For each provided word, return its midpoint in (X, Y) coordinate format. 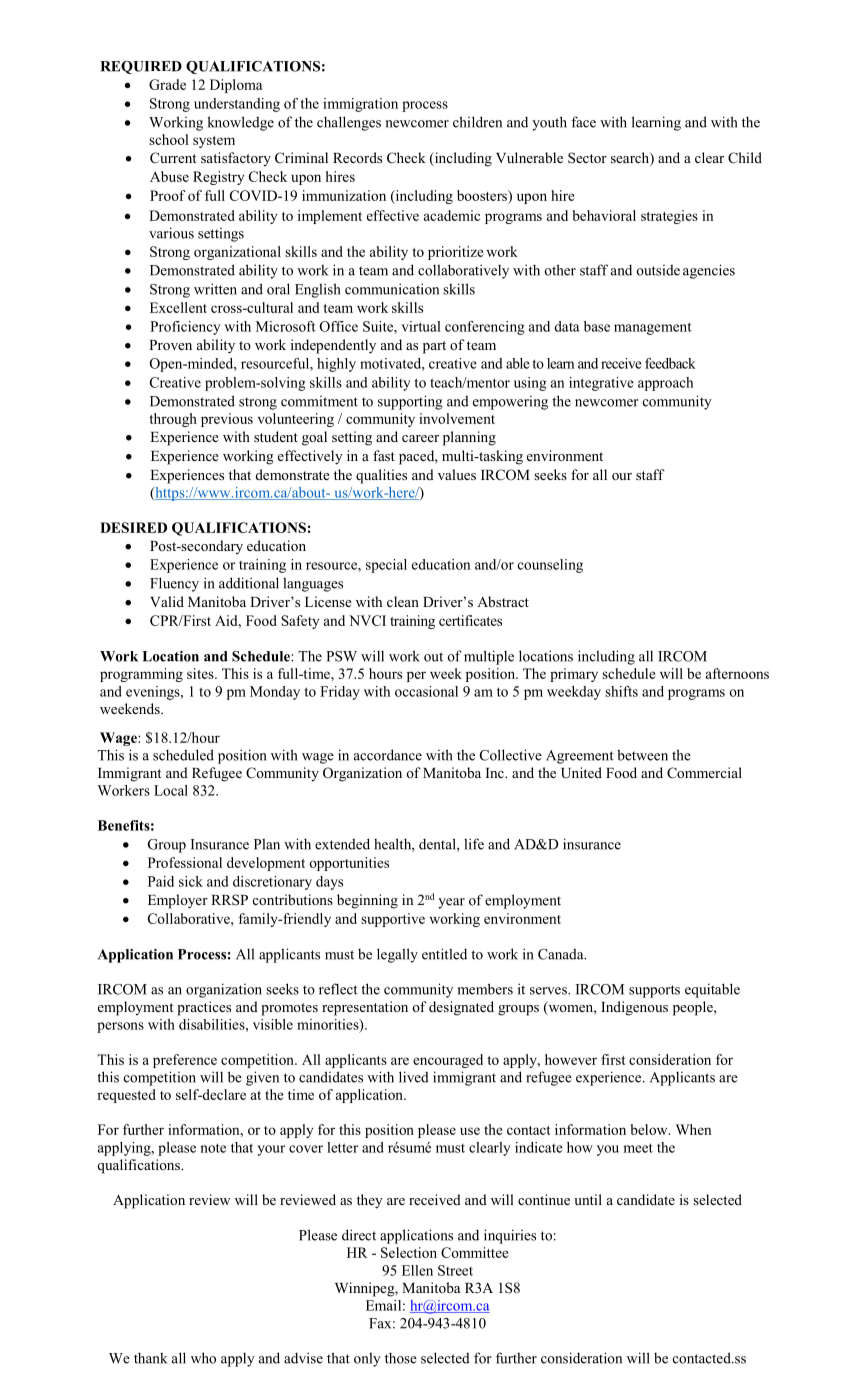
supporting (410, 402)
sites (201, 673)
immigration (360, 105)
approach (665, 384)
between (642, 755)
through (173, 420)
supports (654, 991)
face (583, 122)
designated (461, 1008)
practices (204, 1008)
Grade (167, 84)
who (203, 1358)
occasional (426, 691)
